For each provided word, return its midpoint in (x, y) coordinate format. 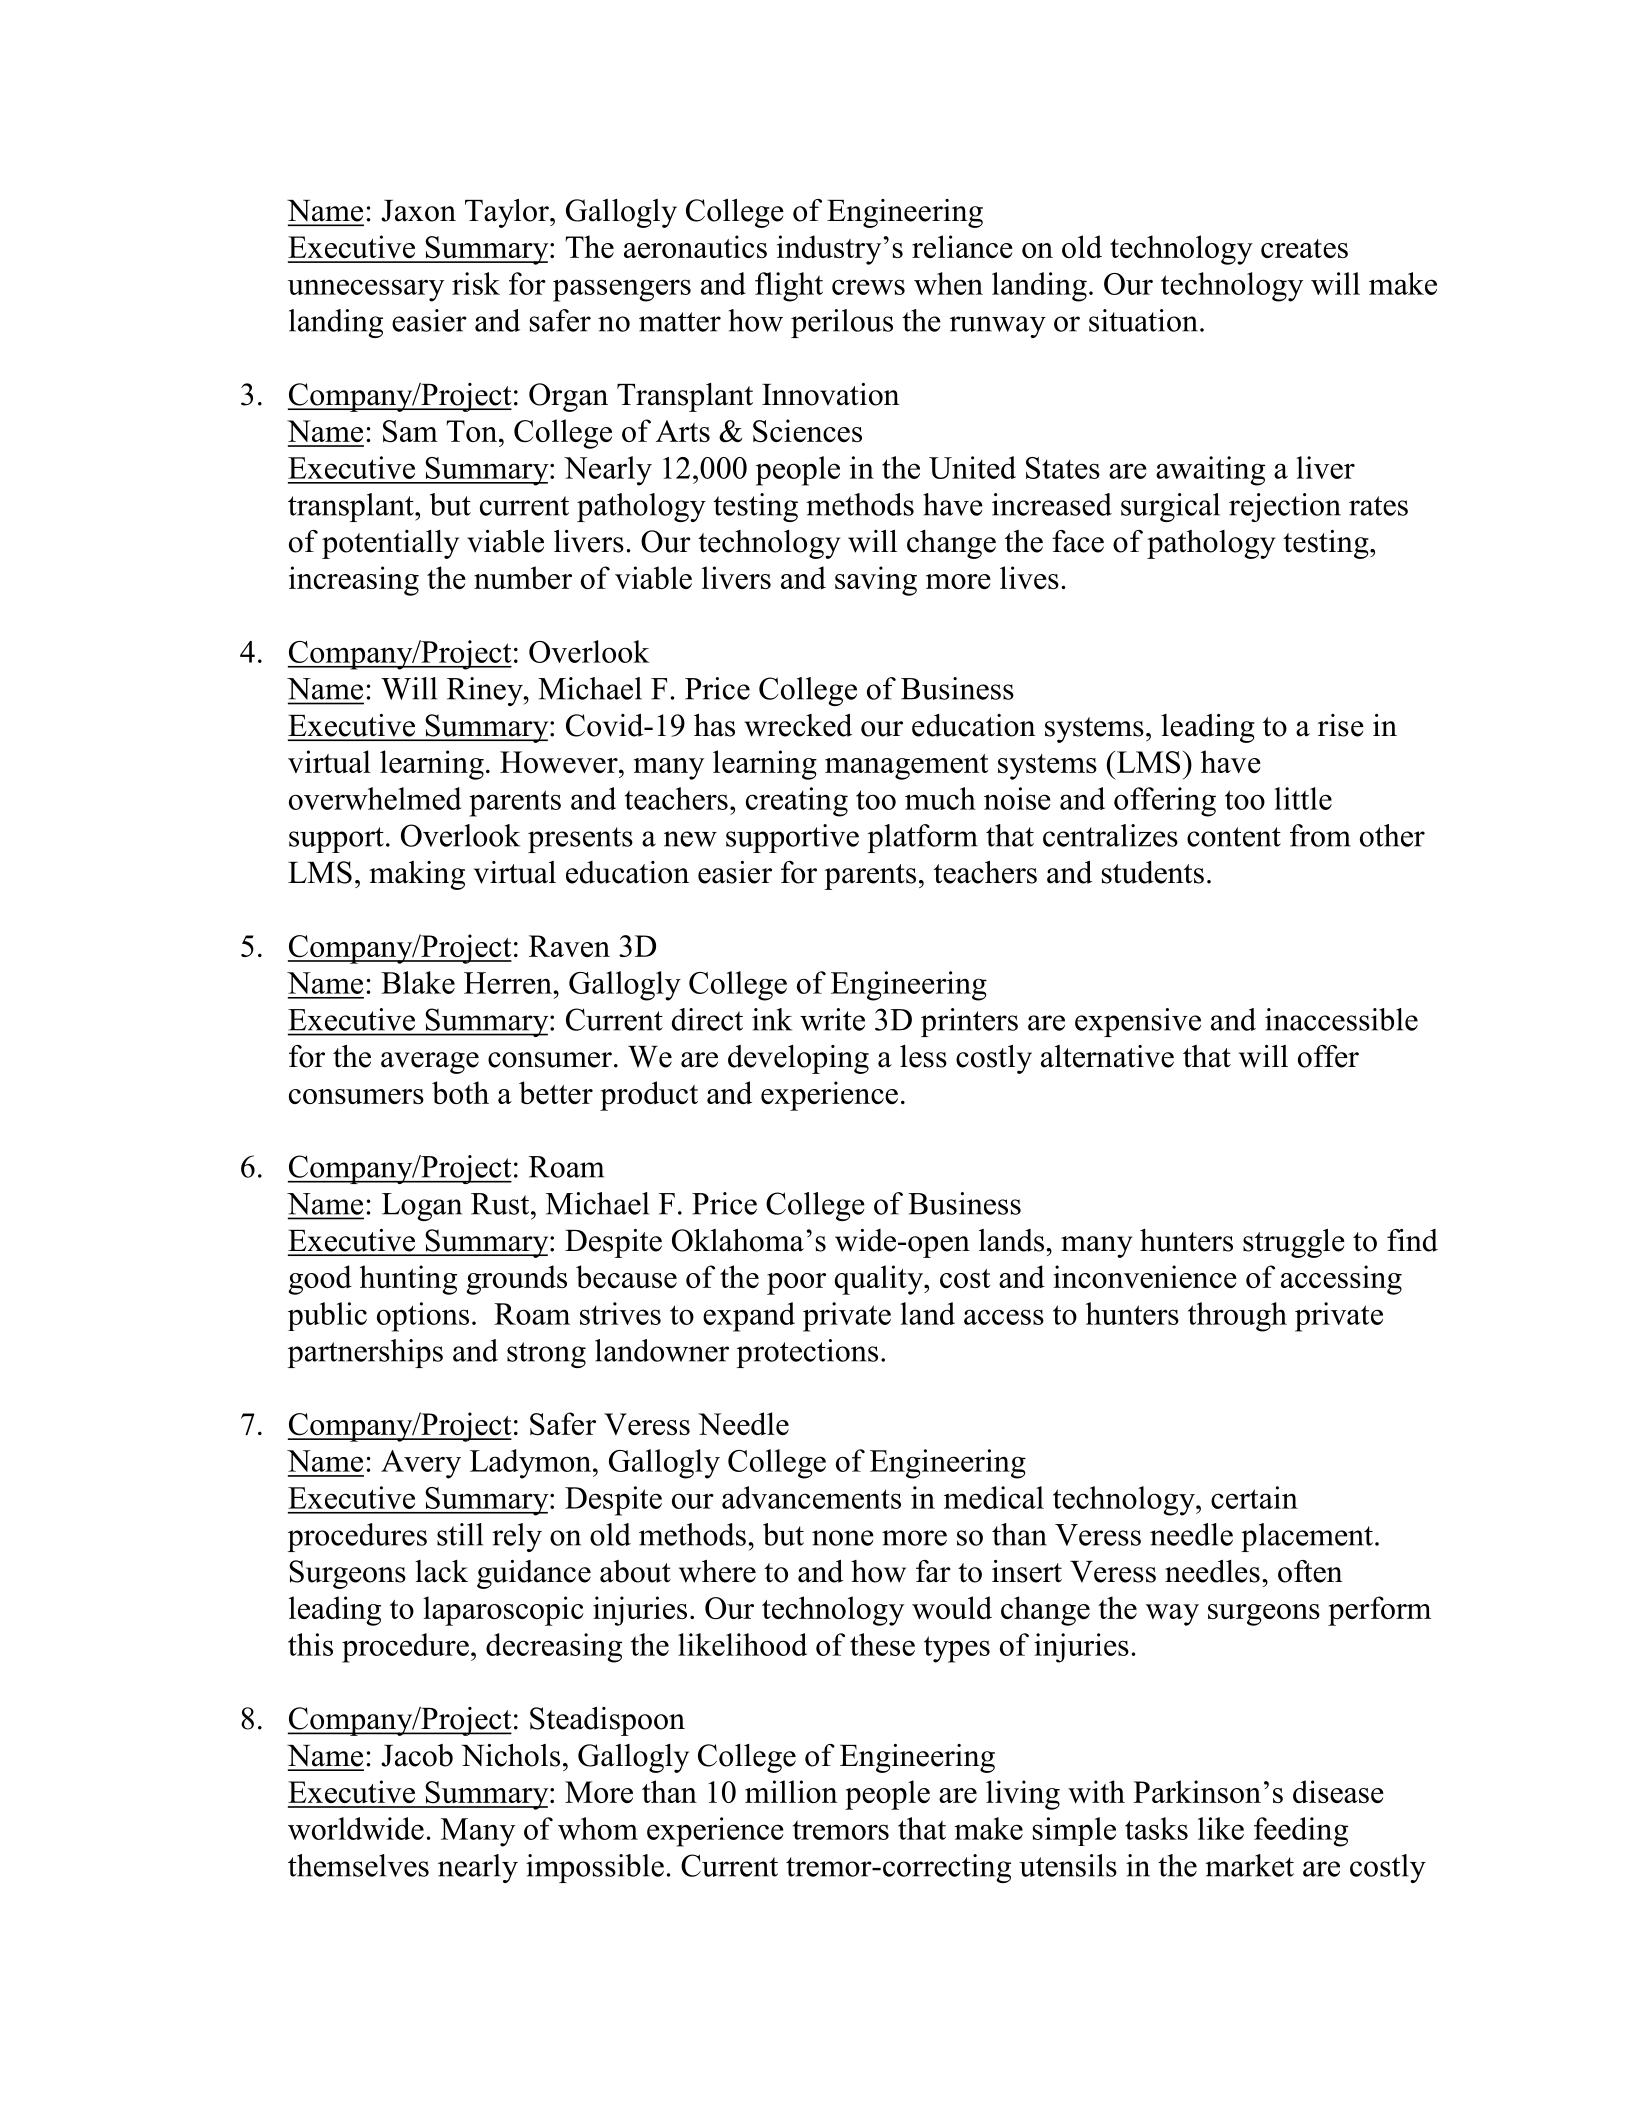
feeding (1301, 1832)
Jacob (417, 1755)
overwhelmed (375, 798)
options (423, 1317)
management (906, 767)
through (1237, 1317)
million (791, 1791)
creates (1304, 248)
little (1303, 798)
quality (880, 1280)
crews (868, 287)
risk (476, 283)
